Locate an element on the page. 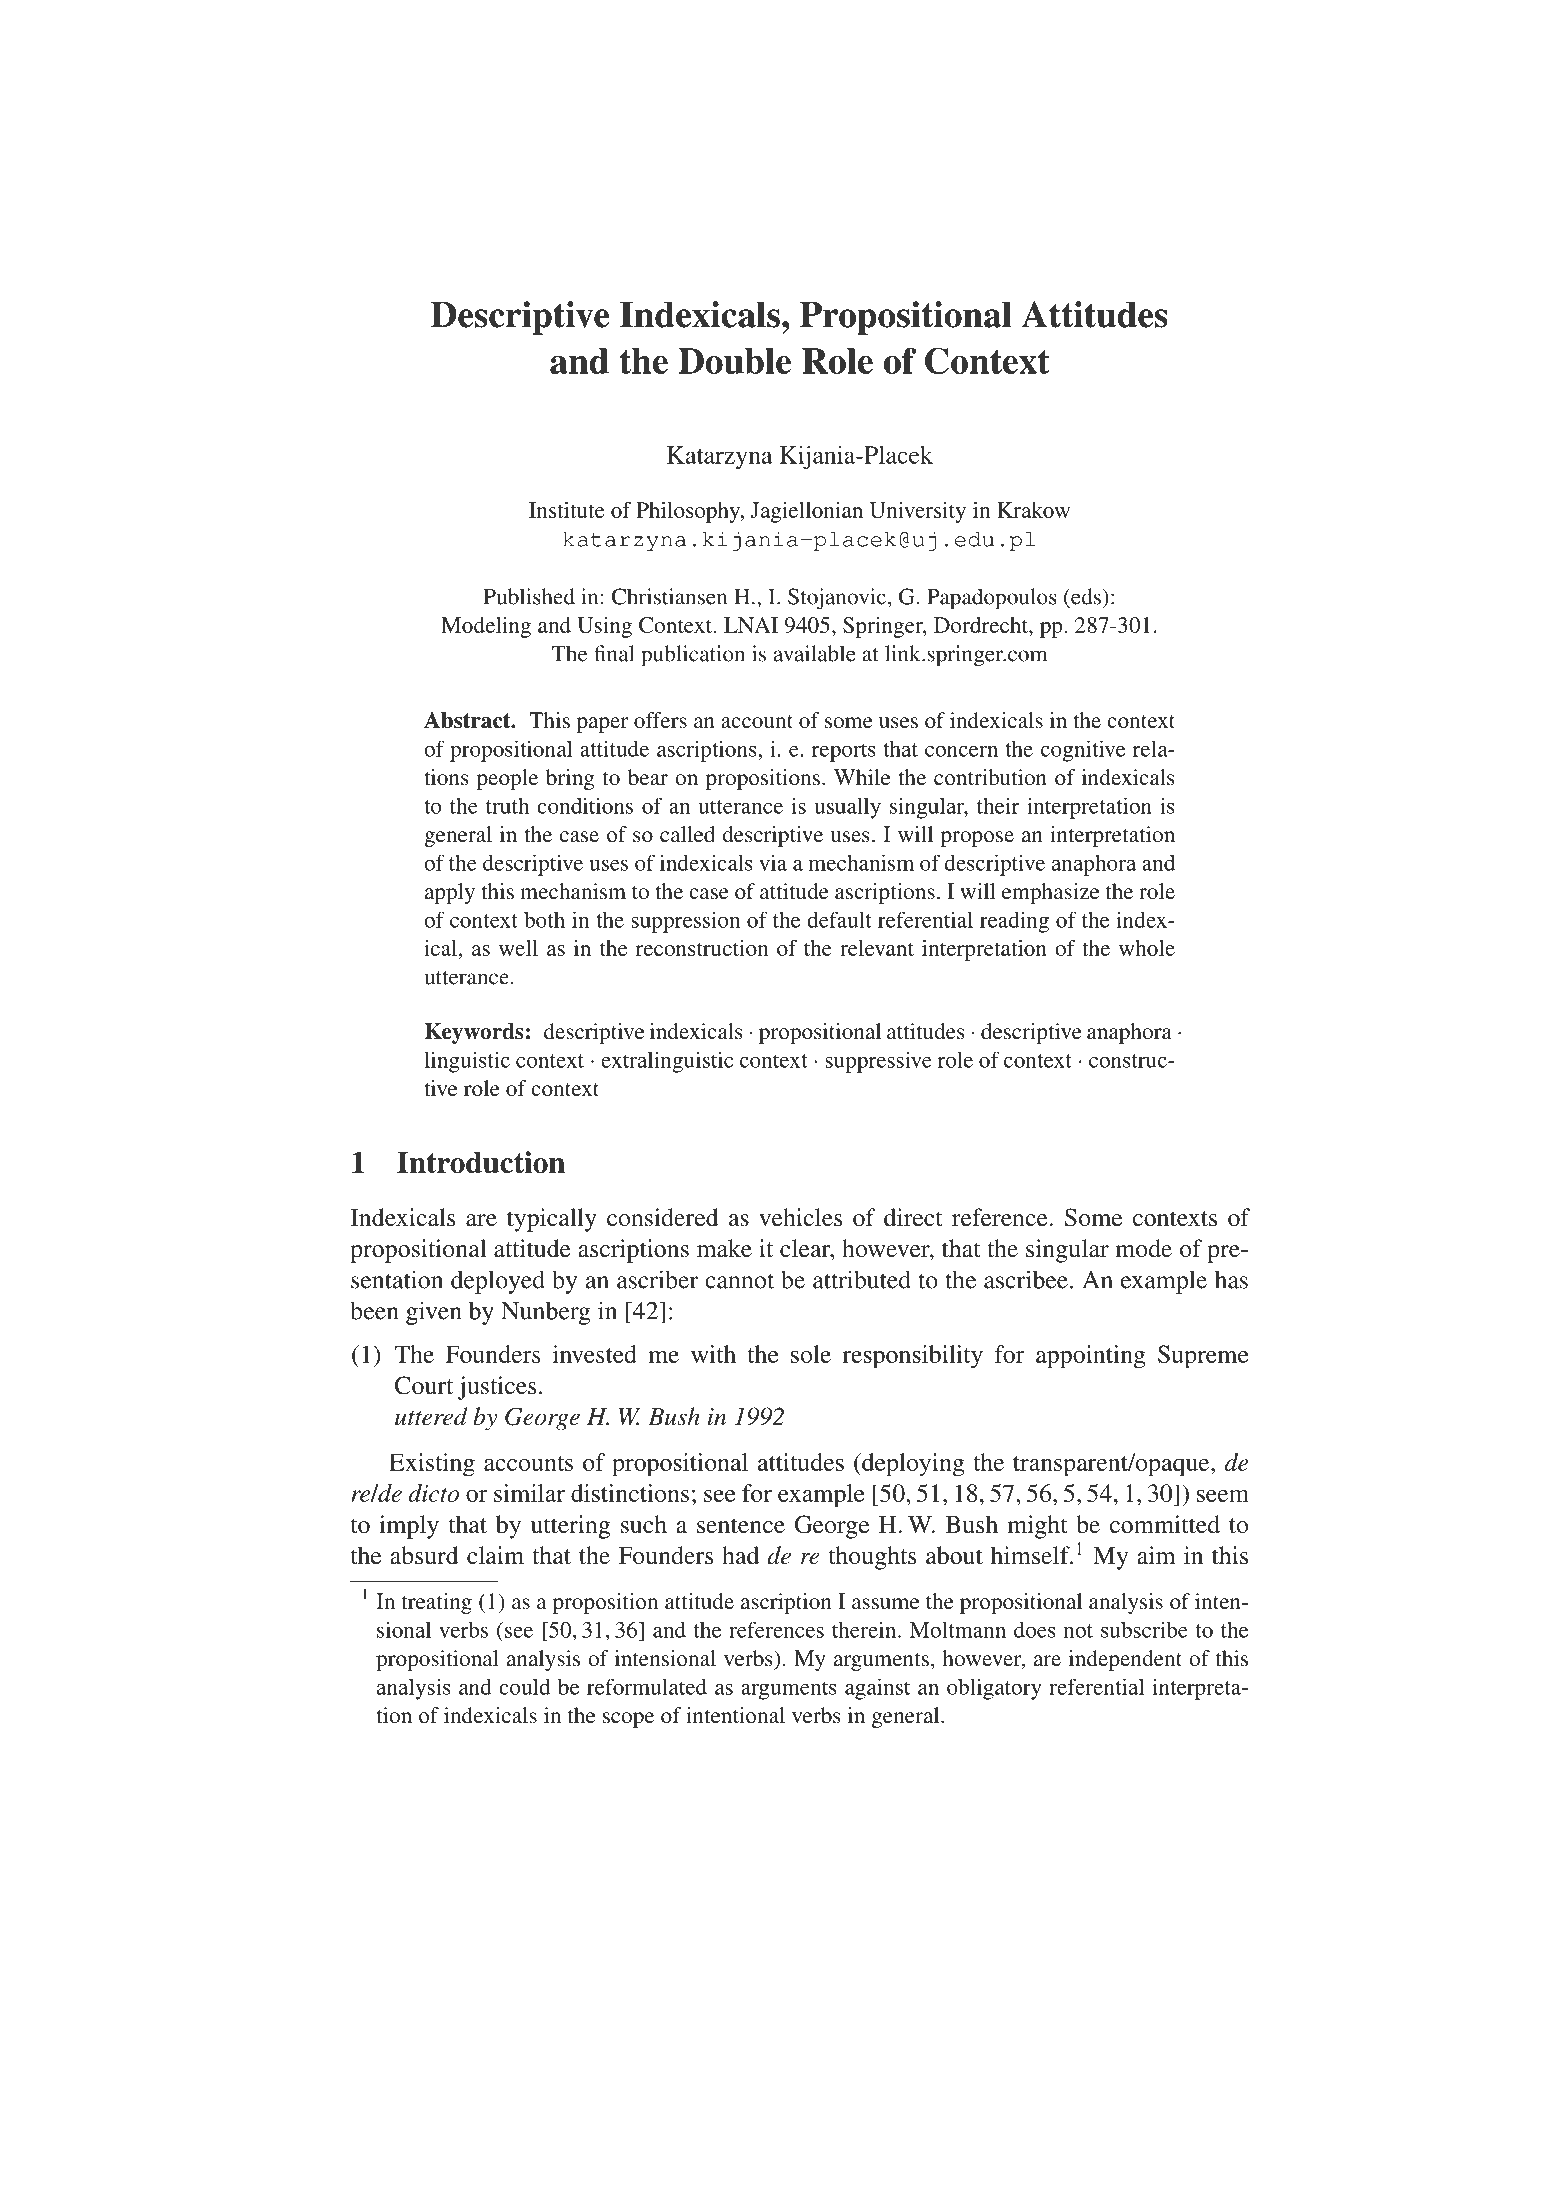 This page has height=2188, width=1547. Krakow is located at coordinates (1033, 510).
